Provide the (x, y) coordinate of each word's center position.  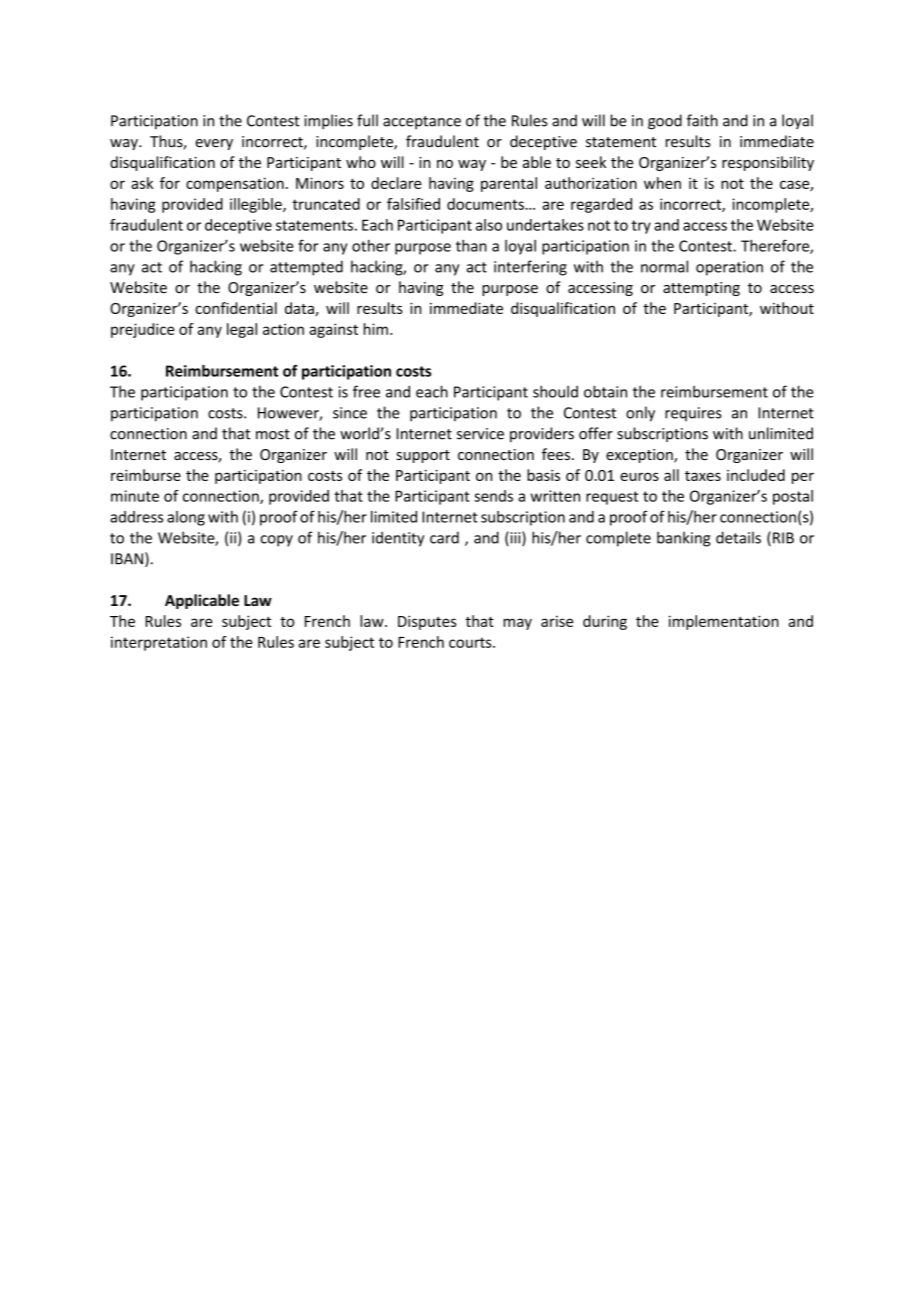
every (214, 144)
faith (702, 120)
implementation (724, 622)
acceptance (422, 122)
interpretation (159, 643)
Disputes (427, 622)
